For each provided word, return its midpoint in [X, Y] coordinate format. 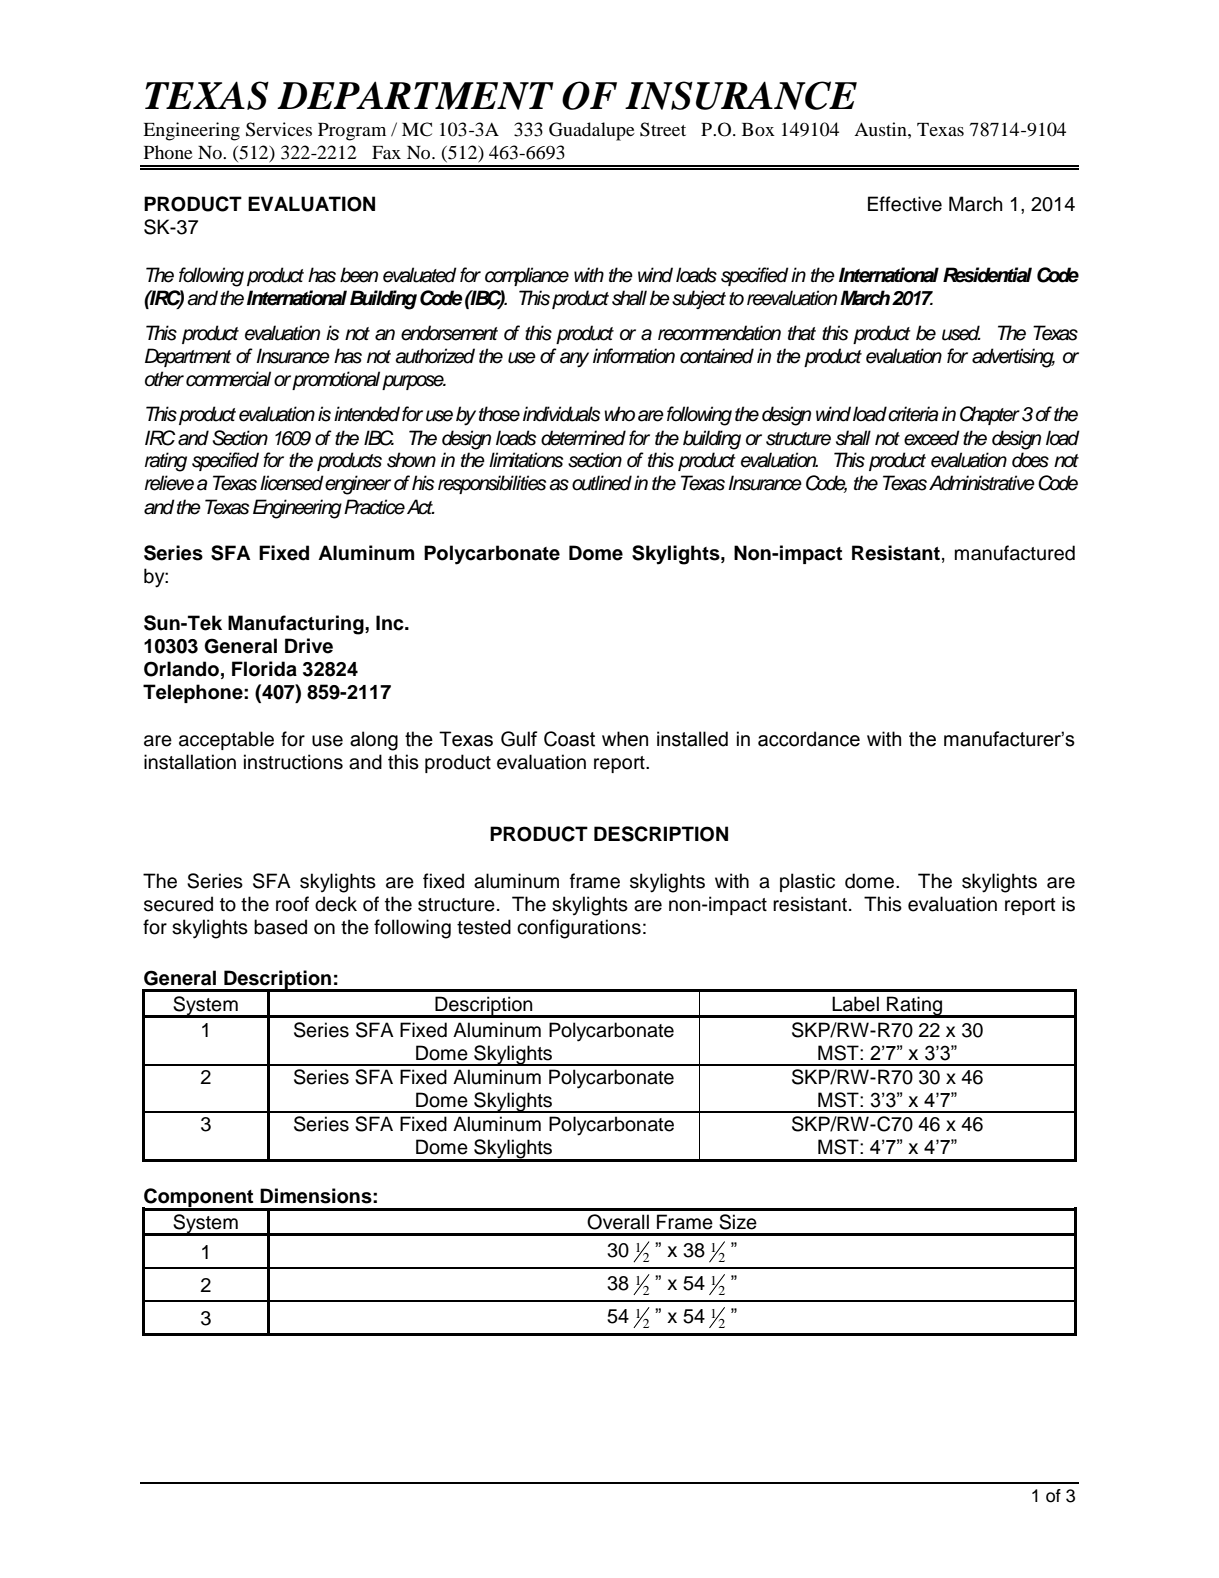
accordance [809, 739]
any [574, 360]
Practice [374, 507]
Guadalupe [592, 131]
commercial [228, 379]
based [280, 927]
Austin [881, 129]
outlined [602, 483]
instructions [293, 762]
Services [279, 129]
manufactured [1015, 553]
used [961, 333]
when [625, 739]
